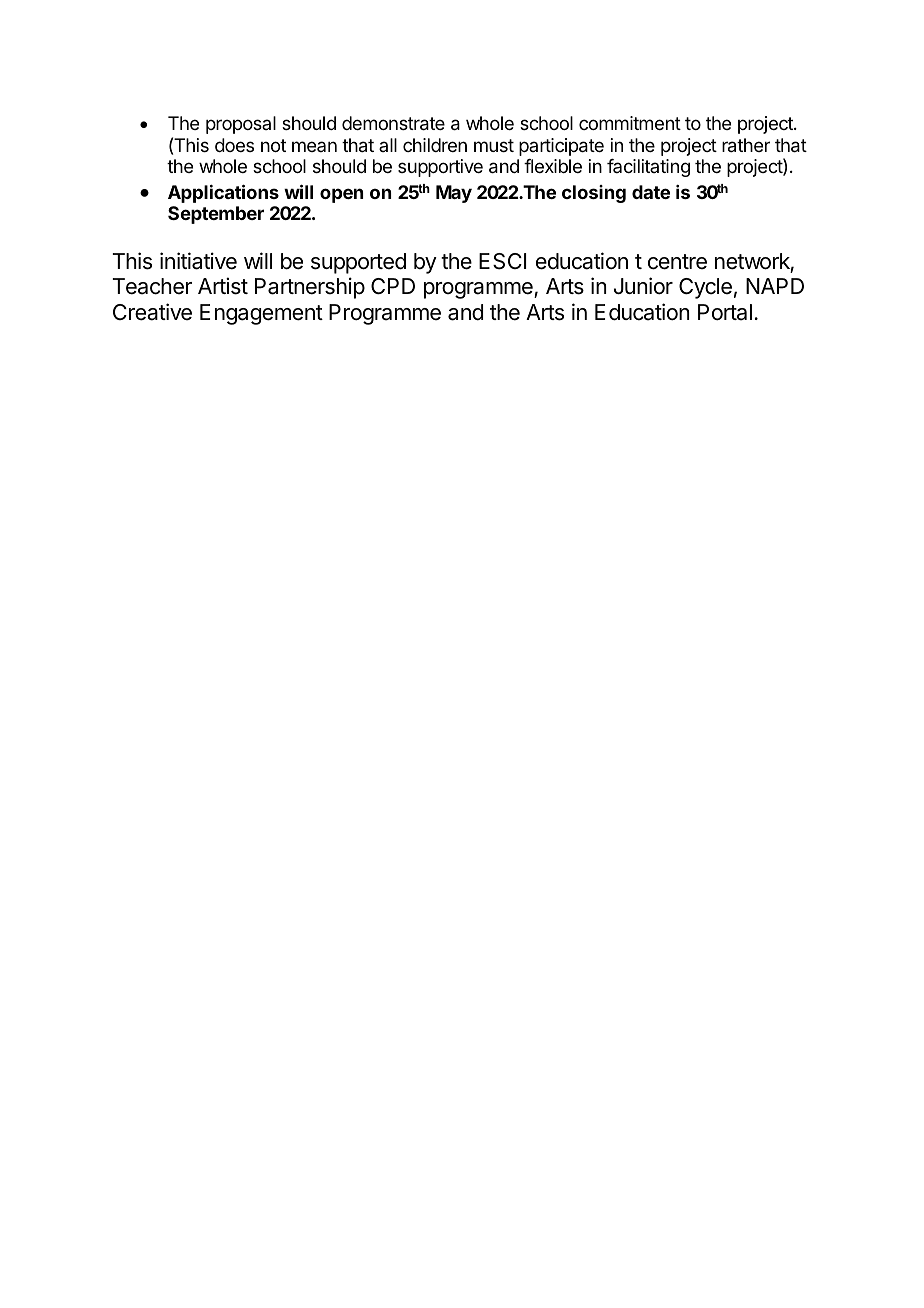  Describe the element at coordinates (393, 123) in the screenshot. I see `demonstrate` at that location.
